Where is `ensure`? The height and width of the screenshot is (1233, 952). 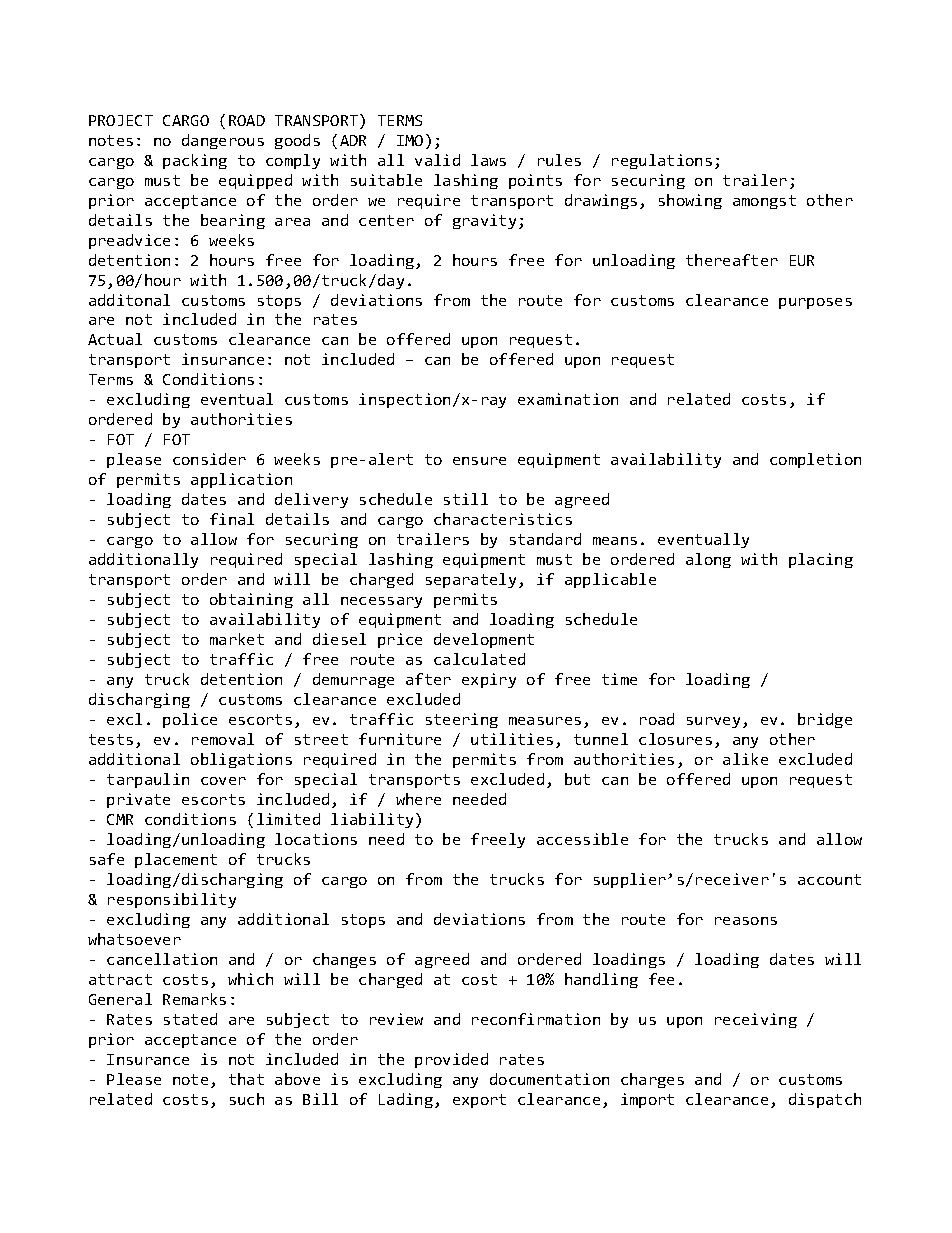
ensure is located at coordinates (479, 461).
